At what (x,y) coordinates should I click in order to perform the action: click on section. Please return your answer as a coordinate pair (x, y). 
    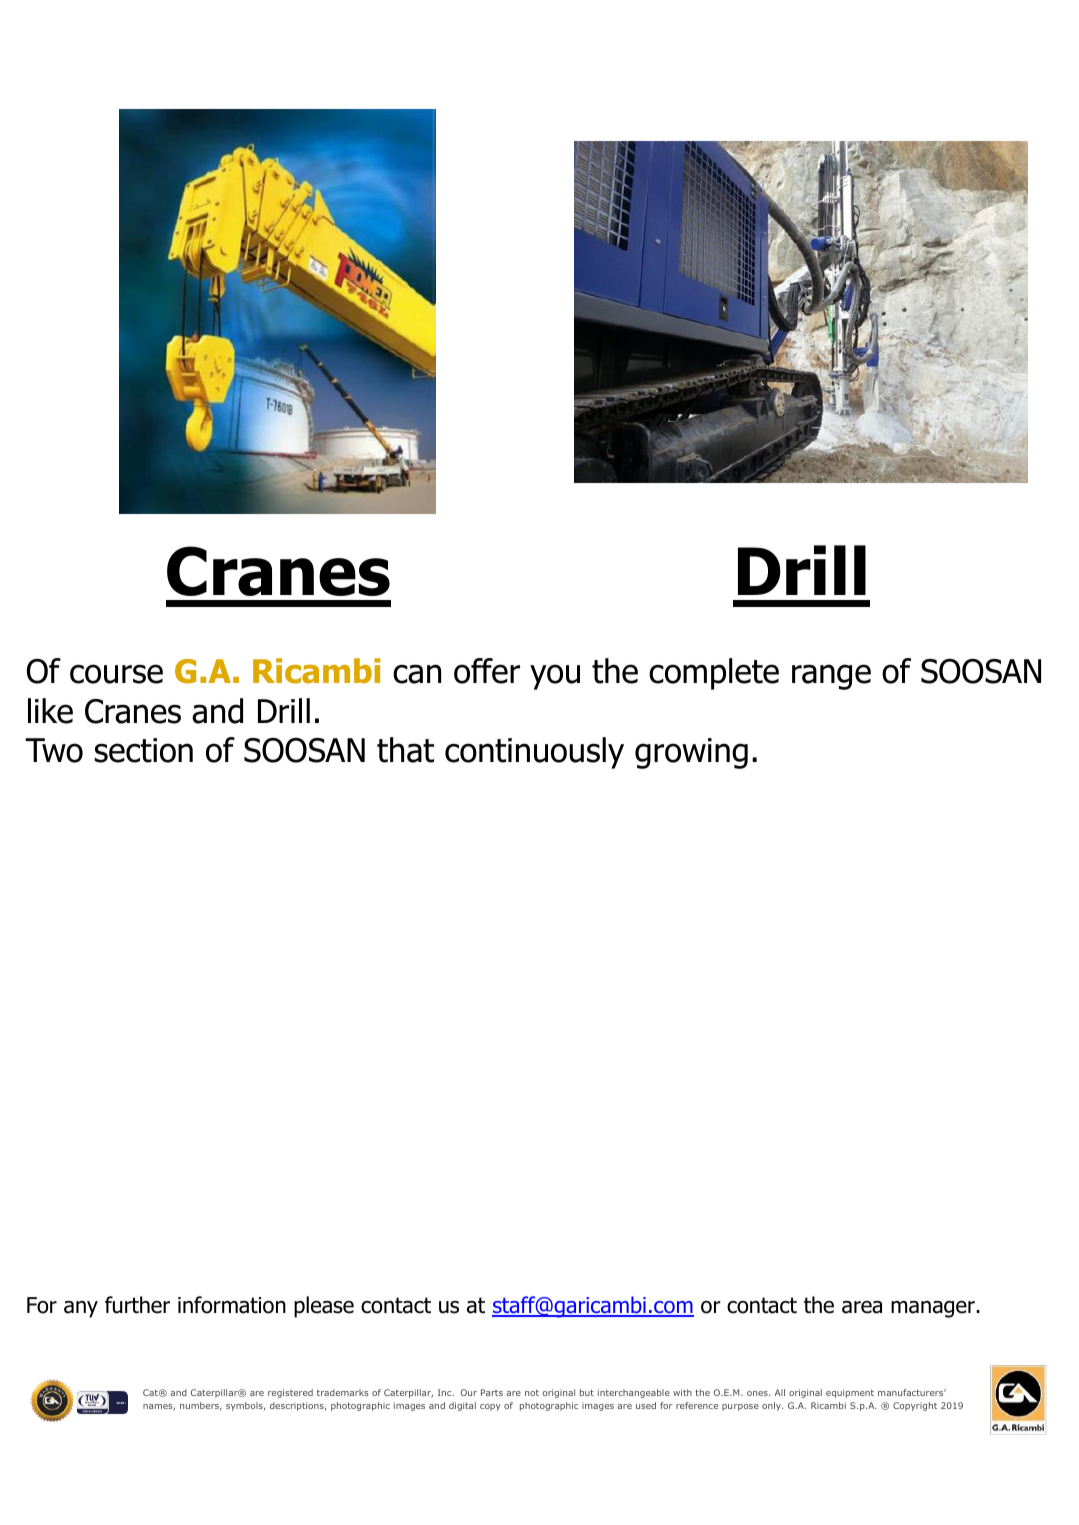
    Looking at the image, I should click on (144, 750).
